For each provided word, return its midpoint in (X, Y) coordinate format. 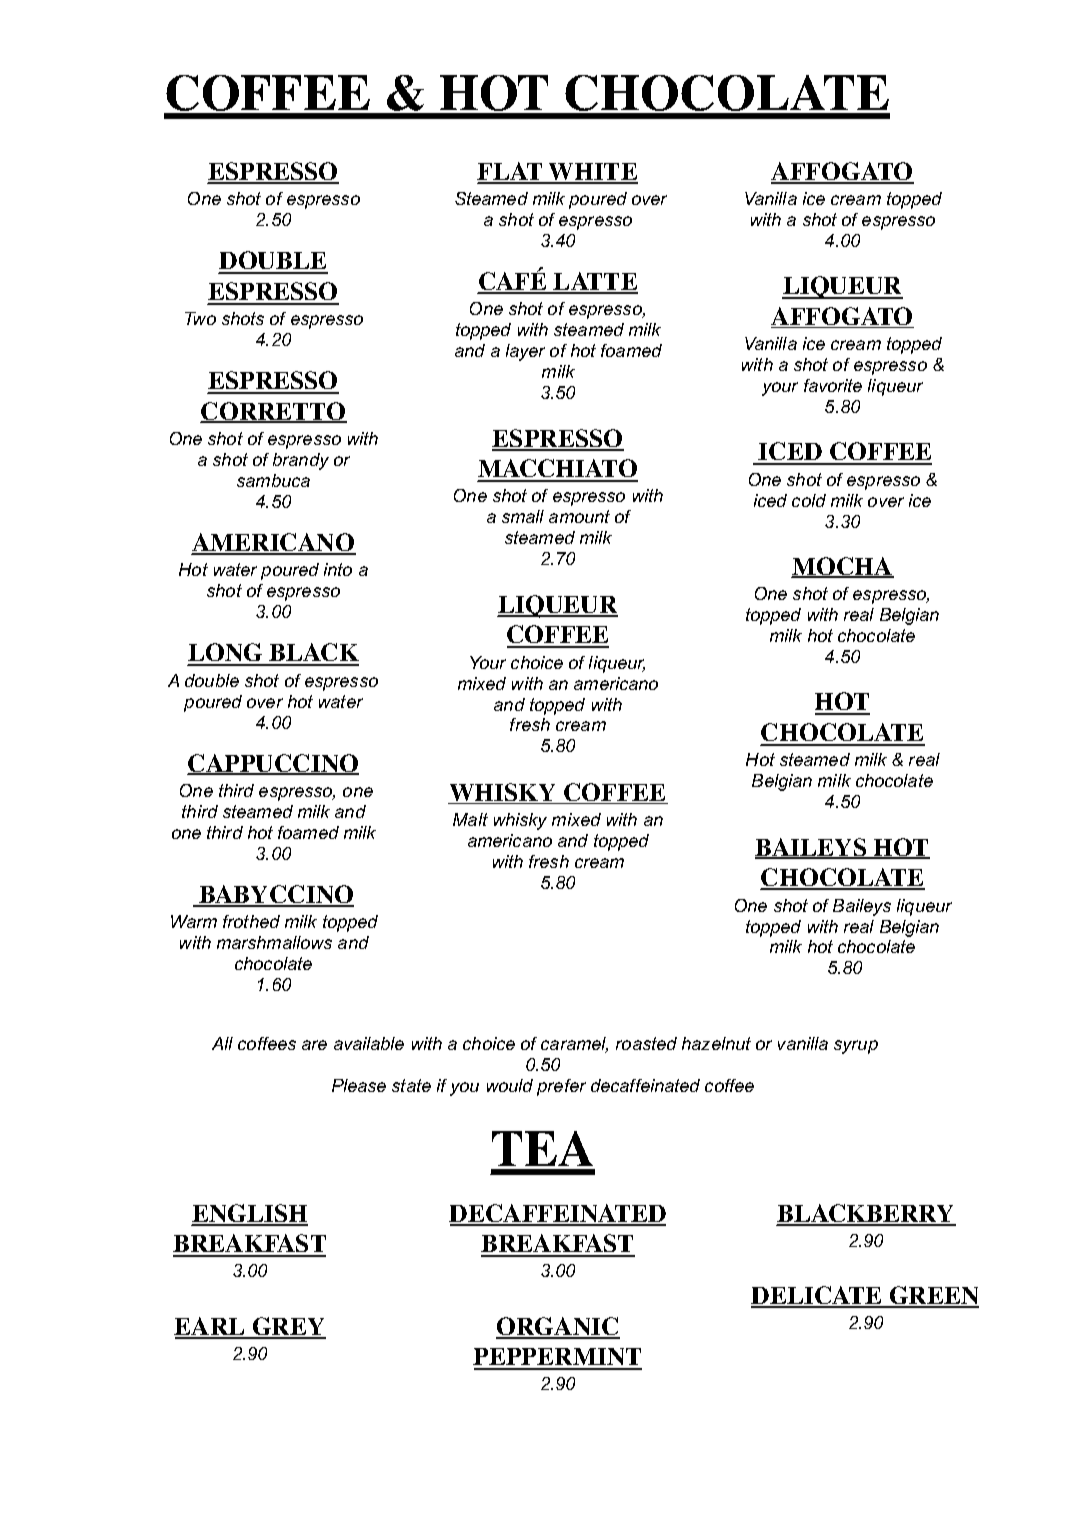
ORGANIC (558, 1327)
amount (579, 516)
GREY (288, 1327)
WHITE (592, 173)
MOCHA (842, 567)
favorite (833, 385)
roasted (646, 1043)
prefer (561, 1087)
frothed (251, 921)
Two (200, 318)
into (338, 569)
